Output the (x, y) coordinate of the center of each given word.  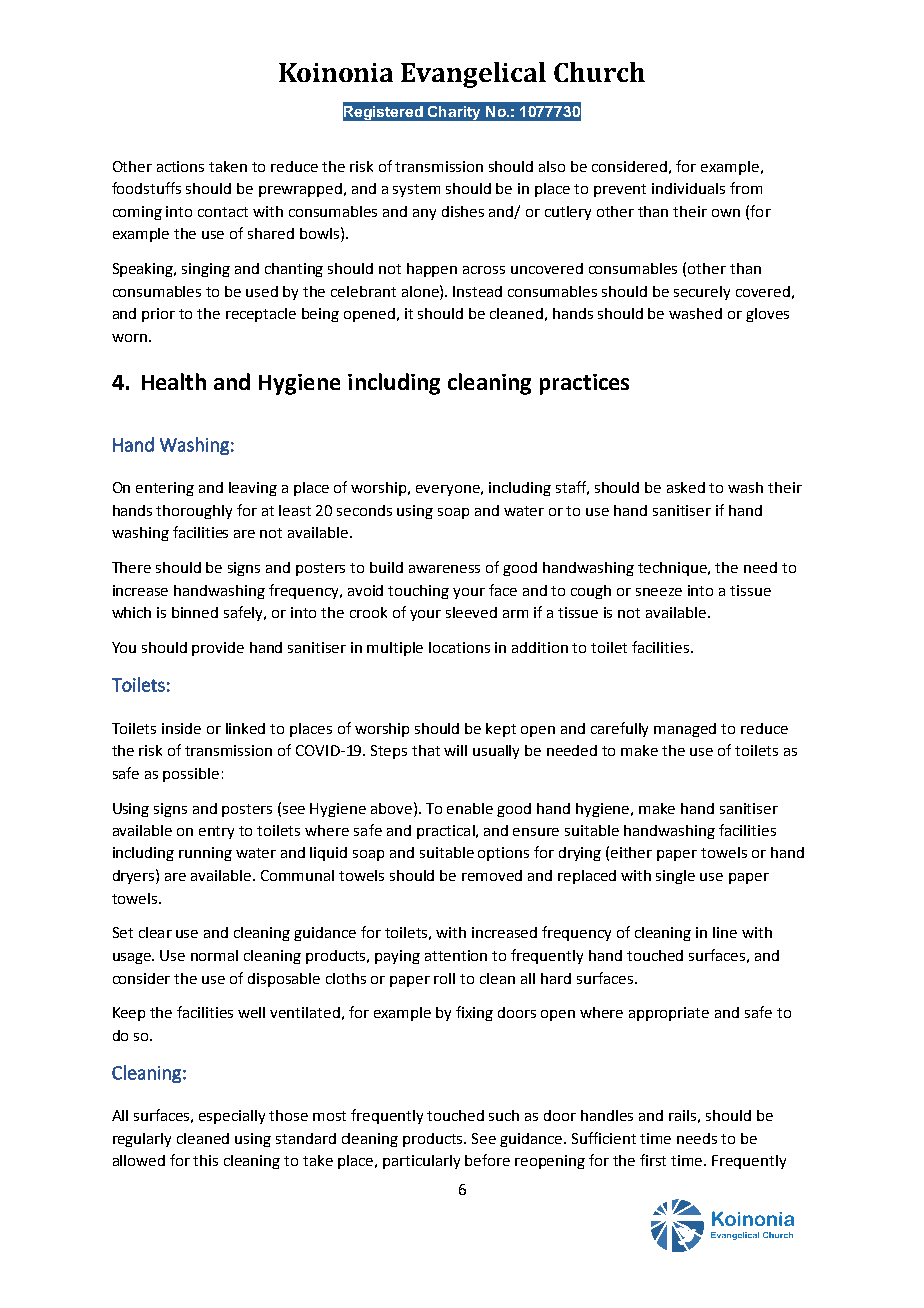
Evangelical (473, 75)
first (653, 1160)
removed (492, 875)
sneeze (659, 592)
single (675, 877)
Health (174, 381)
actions (180, 166)
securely (702, 293)
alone (421, 291)
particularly (421, 1162)
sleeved (471, 612)
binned (195, 612)
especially (232, 1117)
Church (599, 72)
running (205, 854)
